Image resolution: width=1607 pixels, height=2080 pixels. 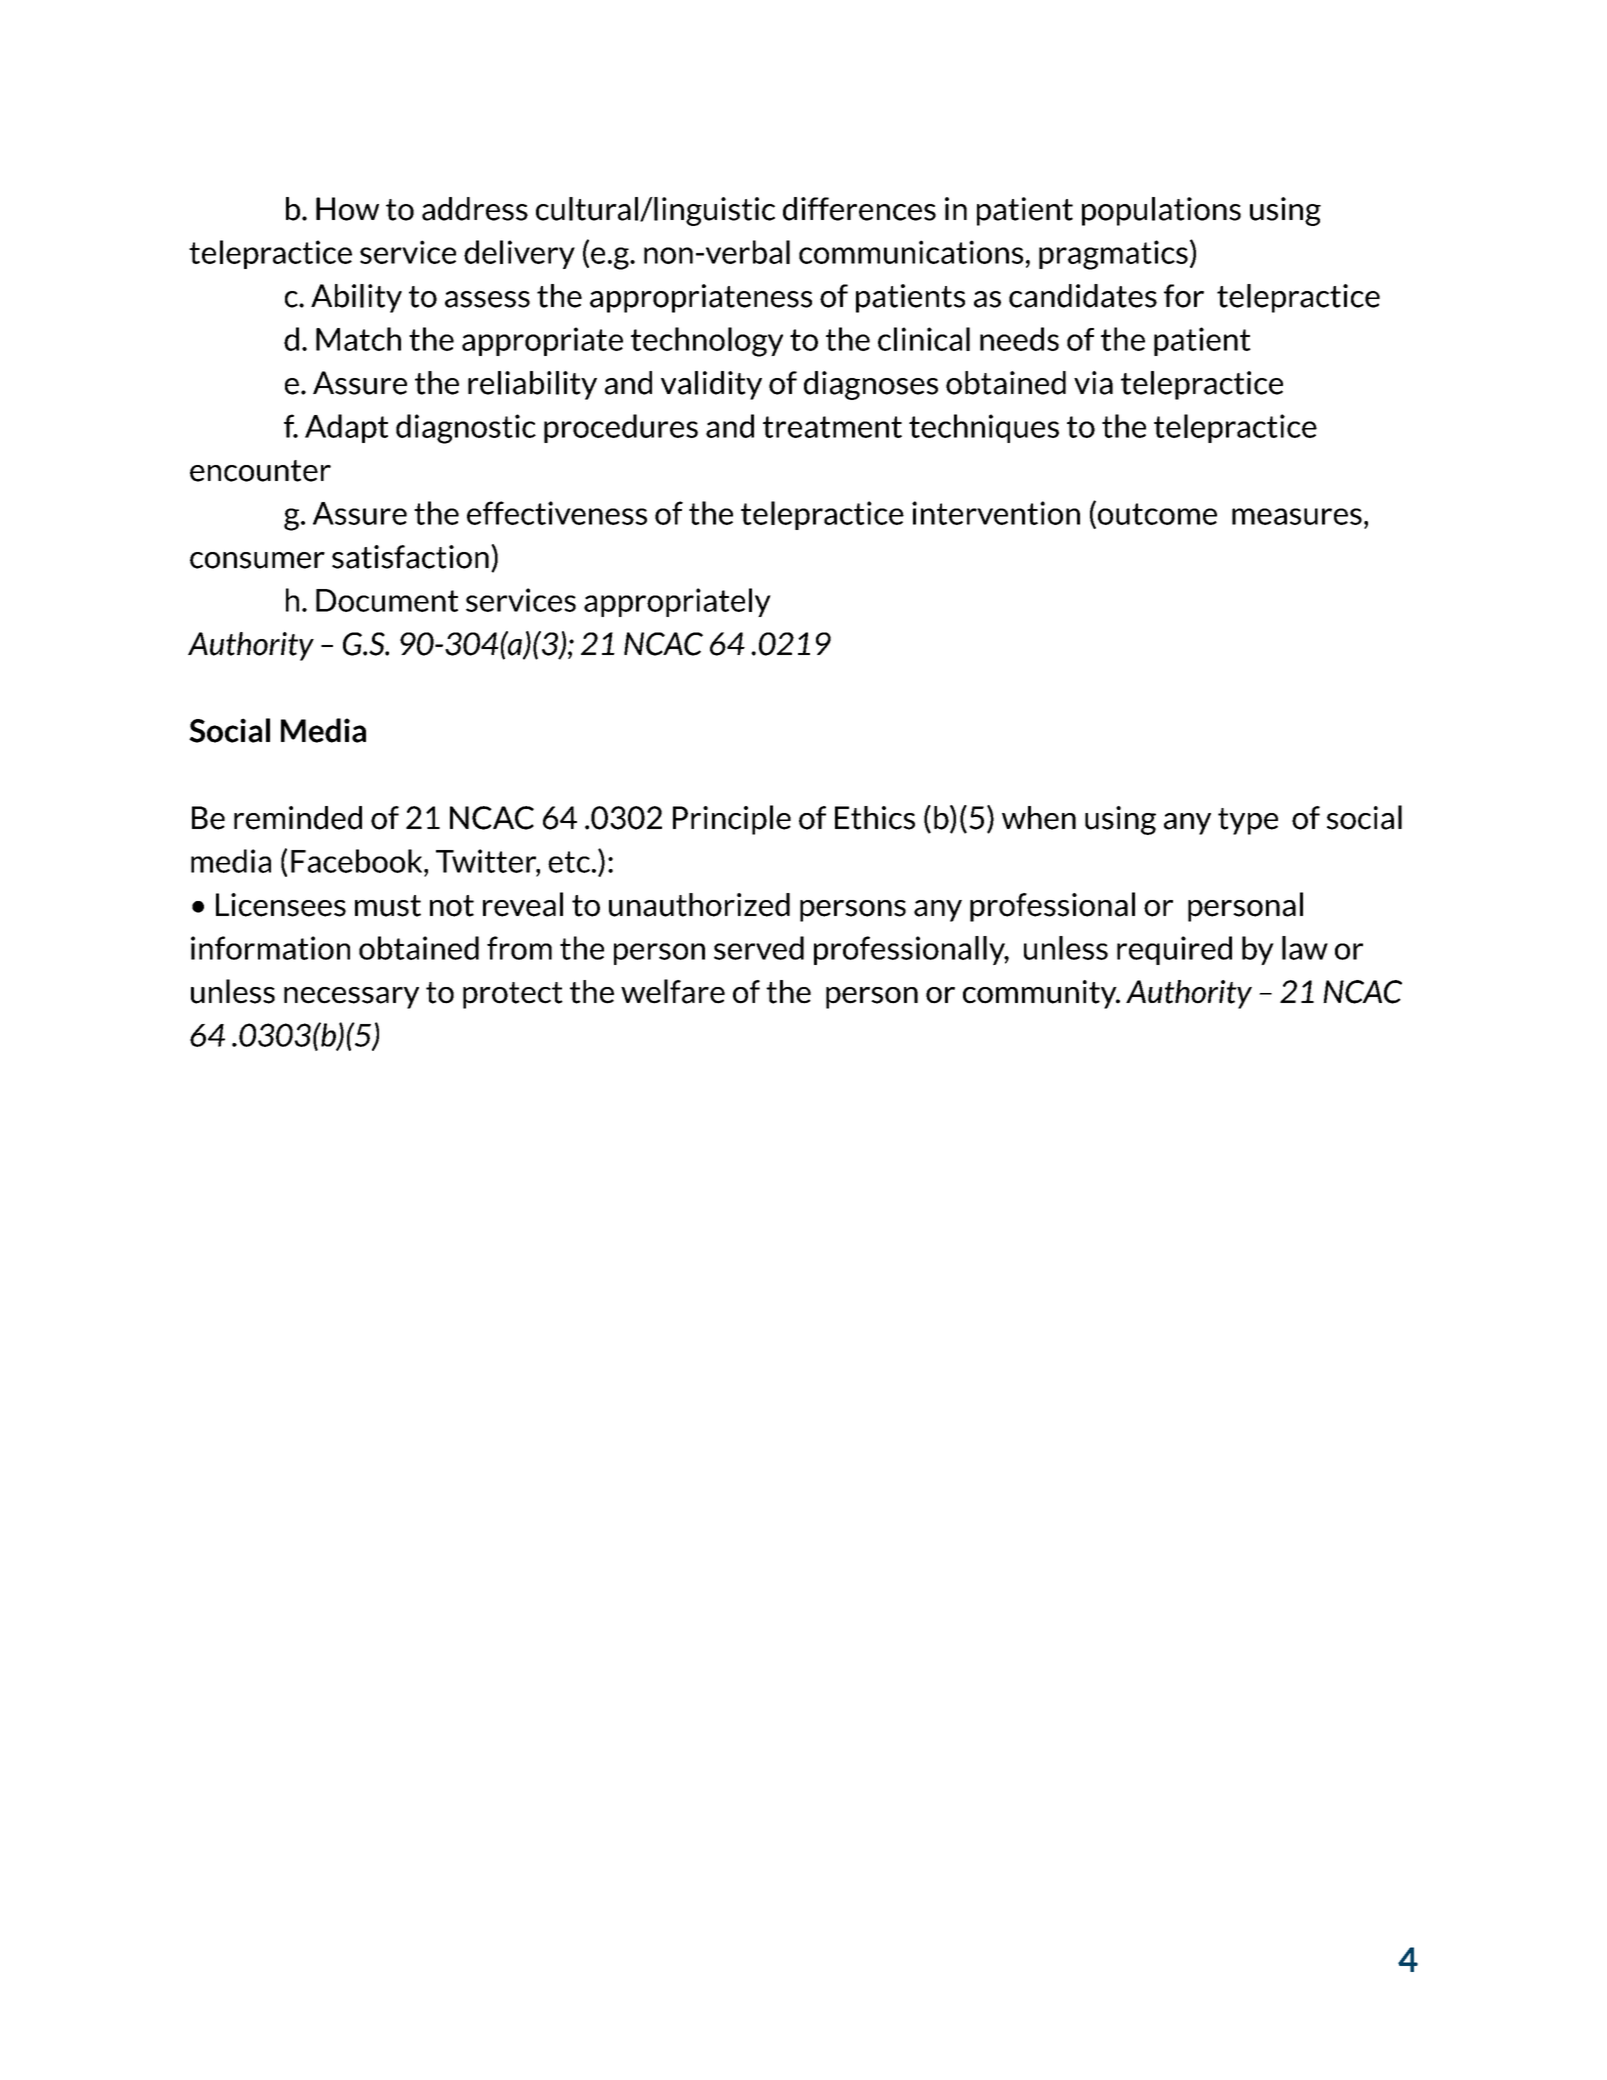 I want to click on populations, so click(x=1161, y=211).
